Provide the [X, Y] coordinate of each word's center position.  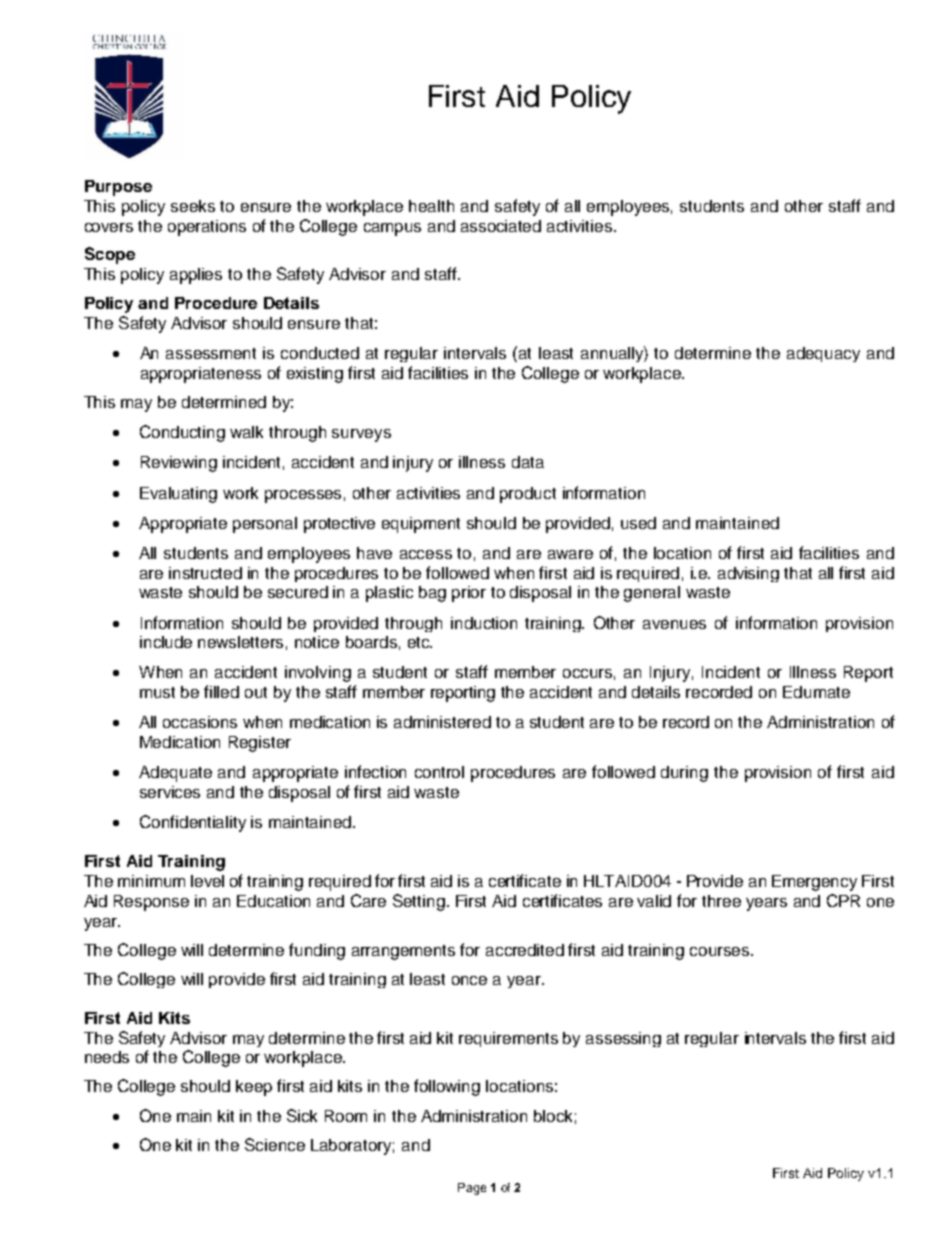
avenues [674, 624]
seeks [193, 206]
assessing [623, 1039]
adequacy [823, 354]
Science [275, 1144]
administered [442, 722]
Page [472, 1189]
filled [221, 691]
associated [501, 226]
